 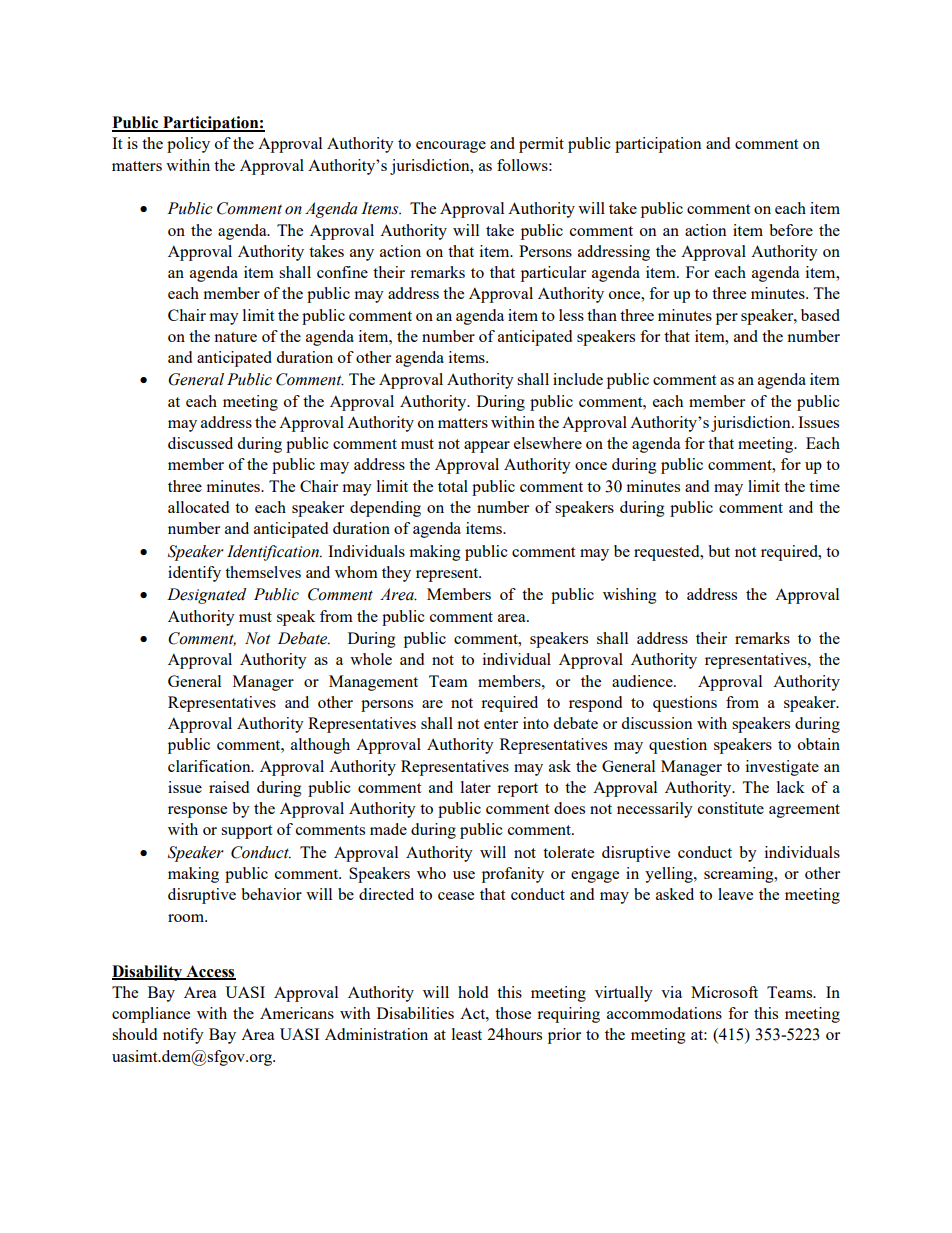 I want to click on policy, so click(x=188, y=145).
